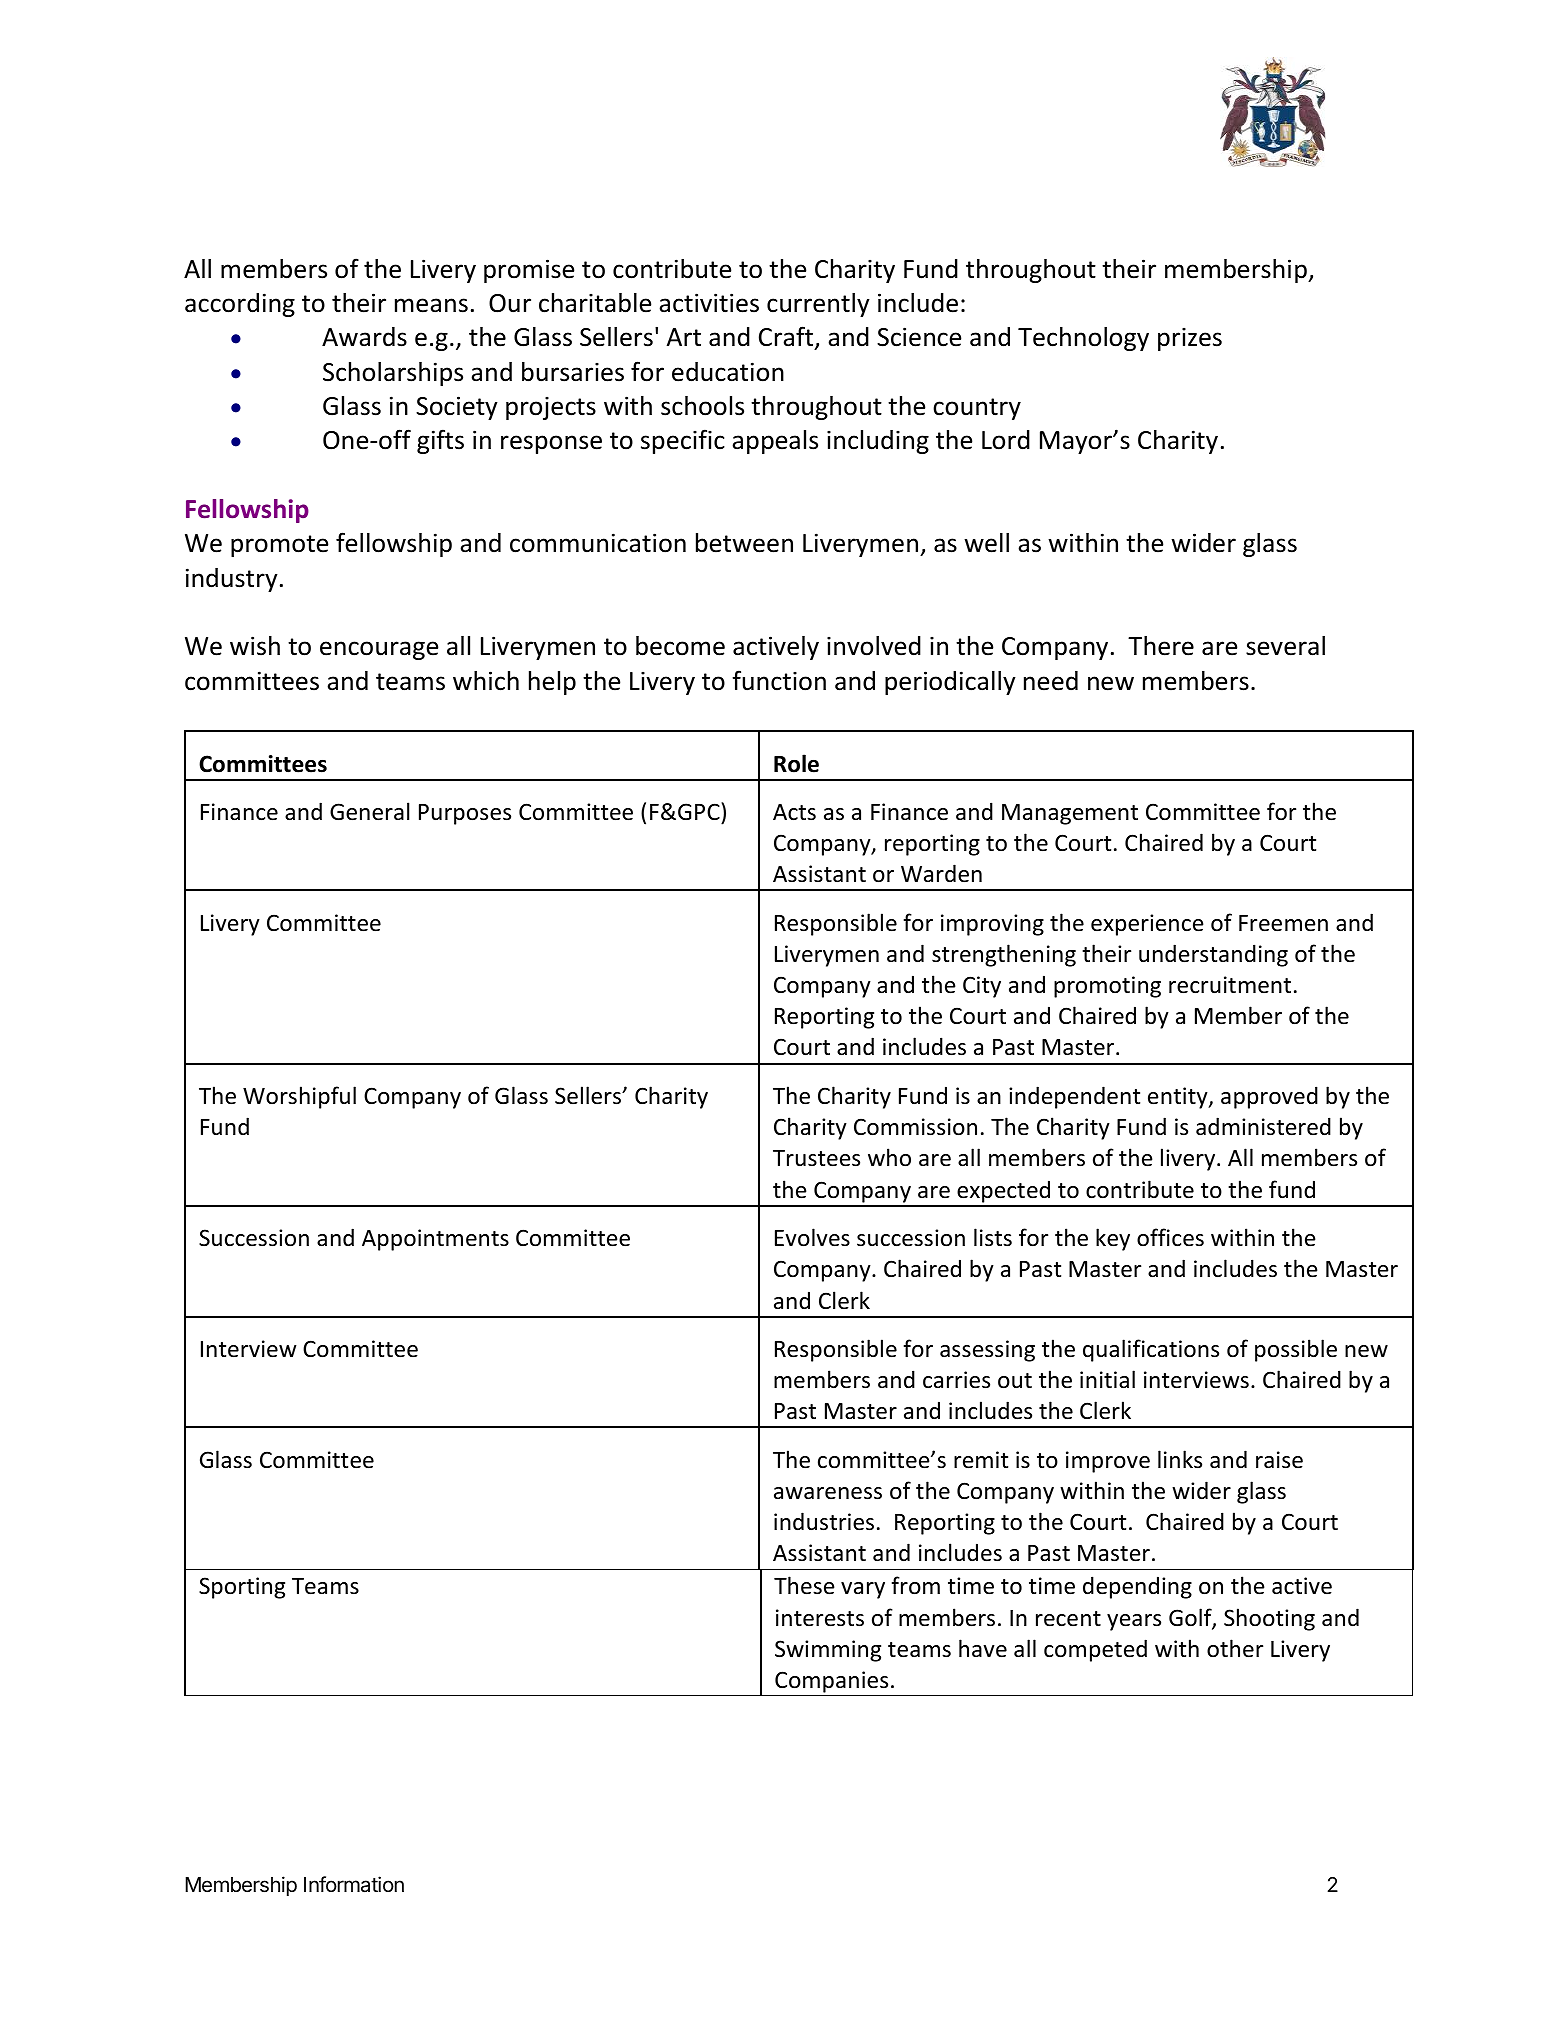 The image size is (1564, 2024). Describe the element at coordinates (787, 338) in the page. I see `Craft` at that location.
